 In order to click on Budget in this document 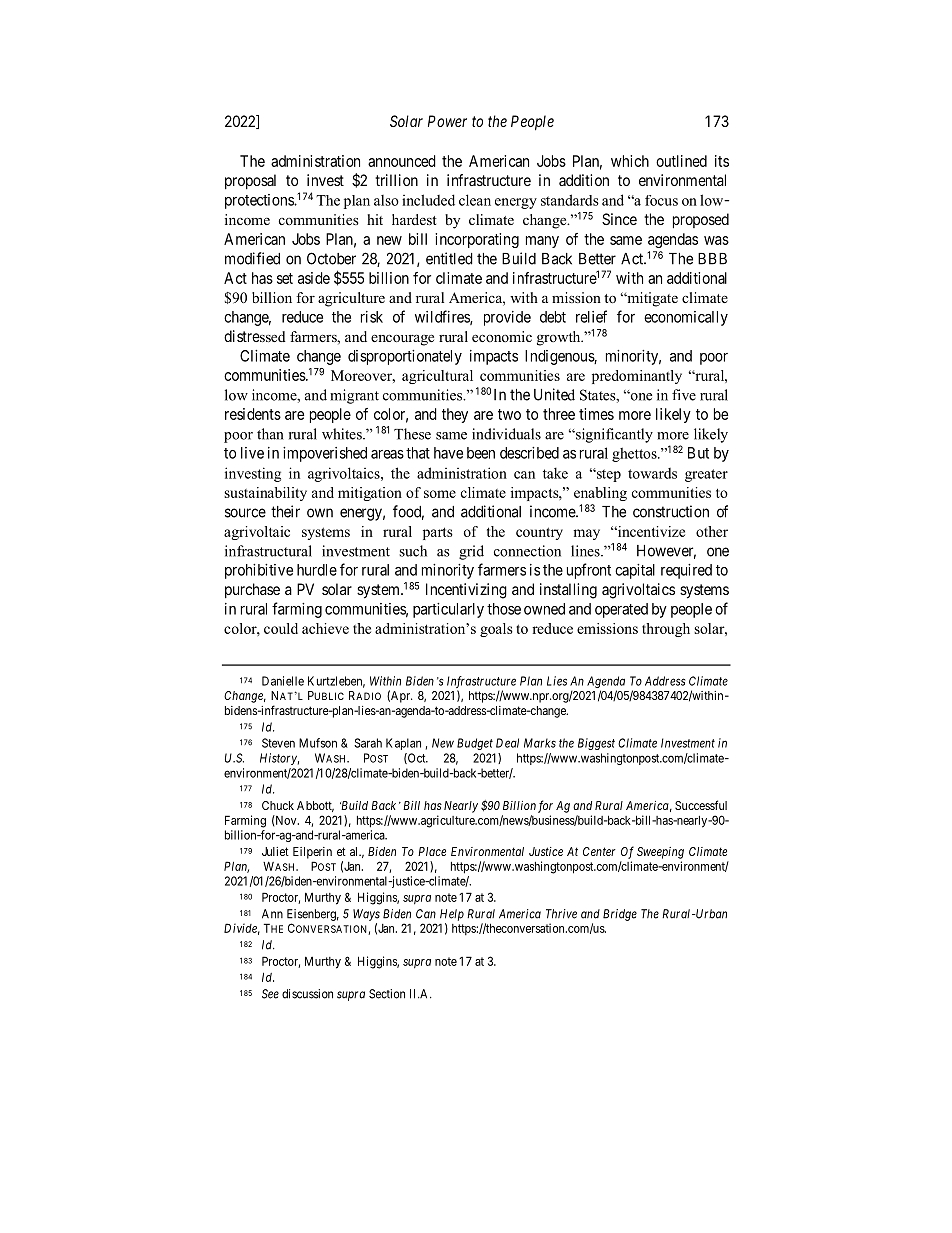, I will do `click(475, 744)`.
